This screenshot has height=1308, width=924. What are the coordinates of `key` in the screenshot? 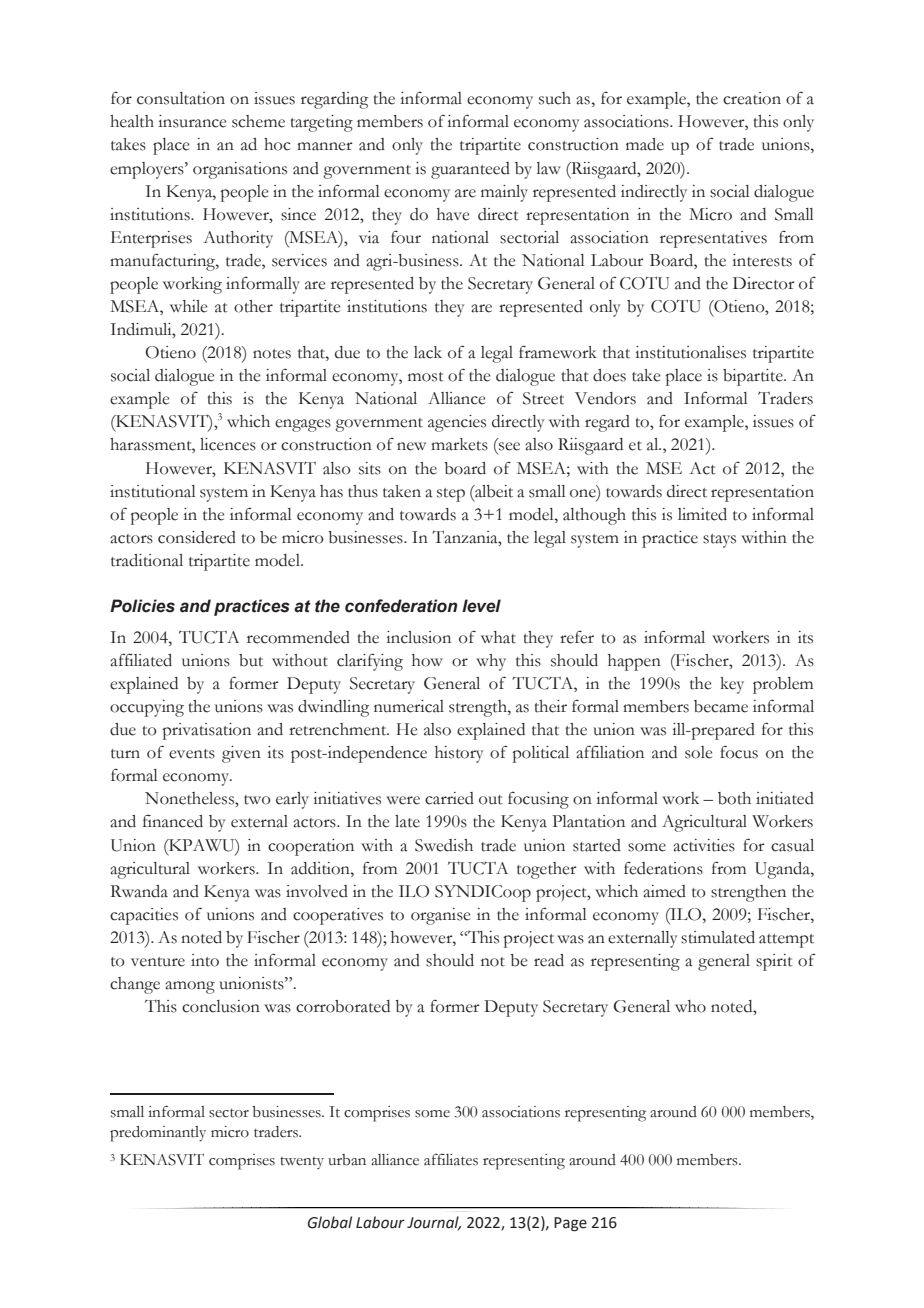 It's located at (732, 685).
